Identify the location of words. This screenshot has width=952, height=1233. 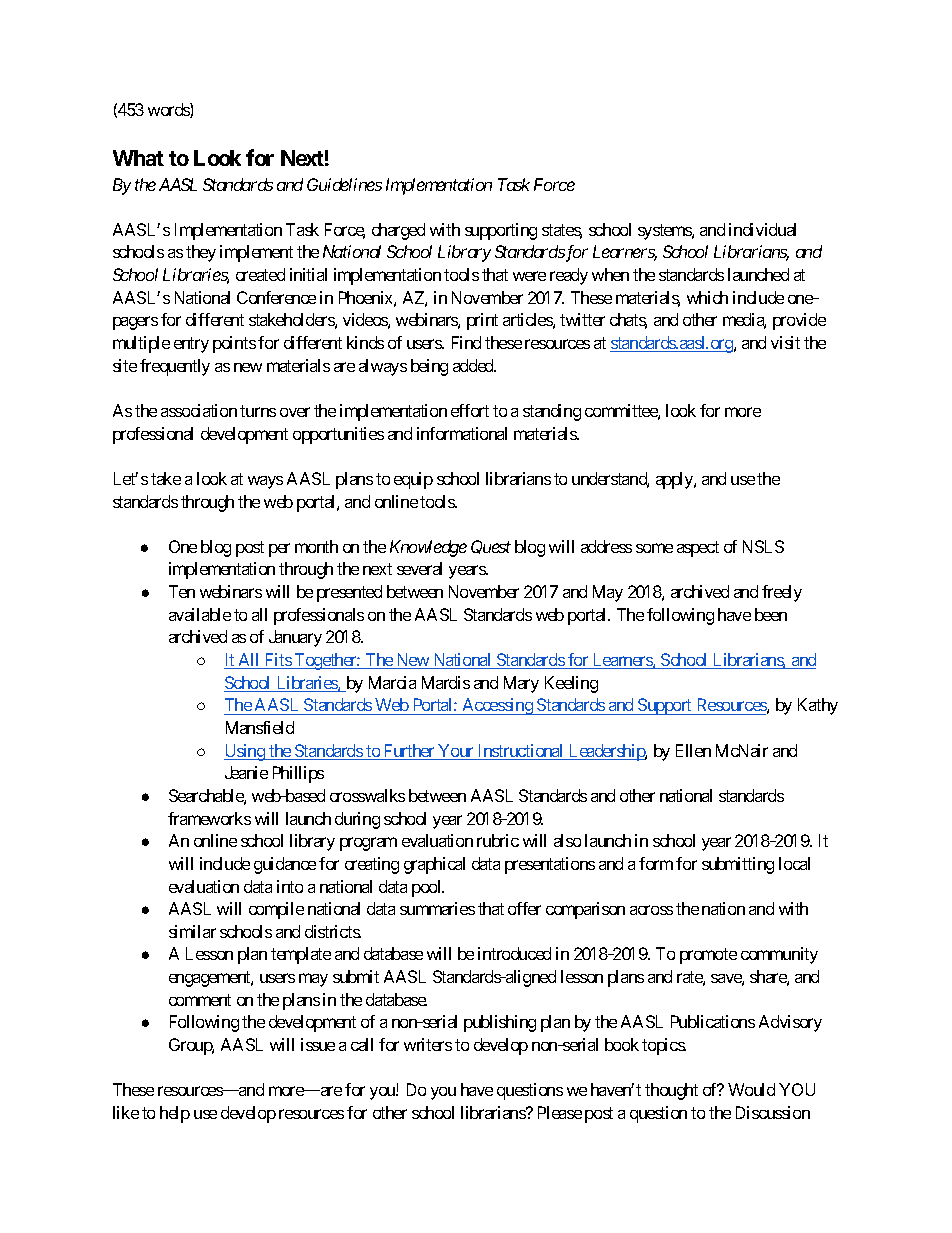
(169, 110).
